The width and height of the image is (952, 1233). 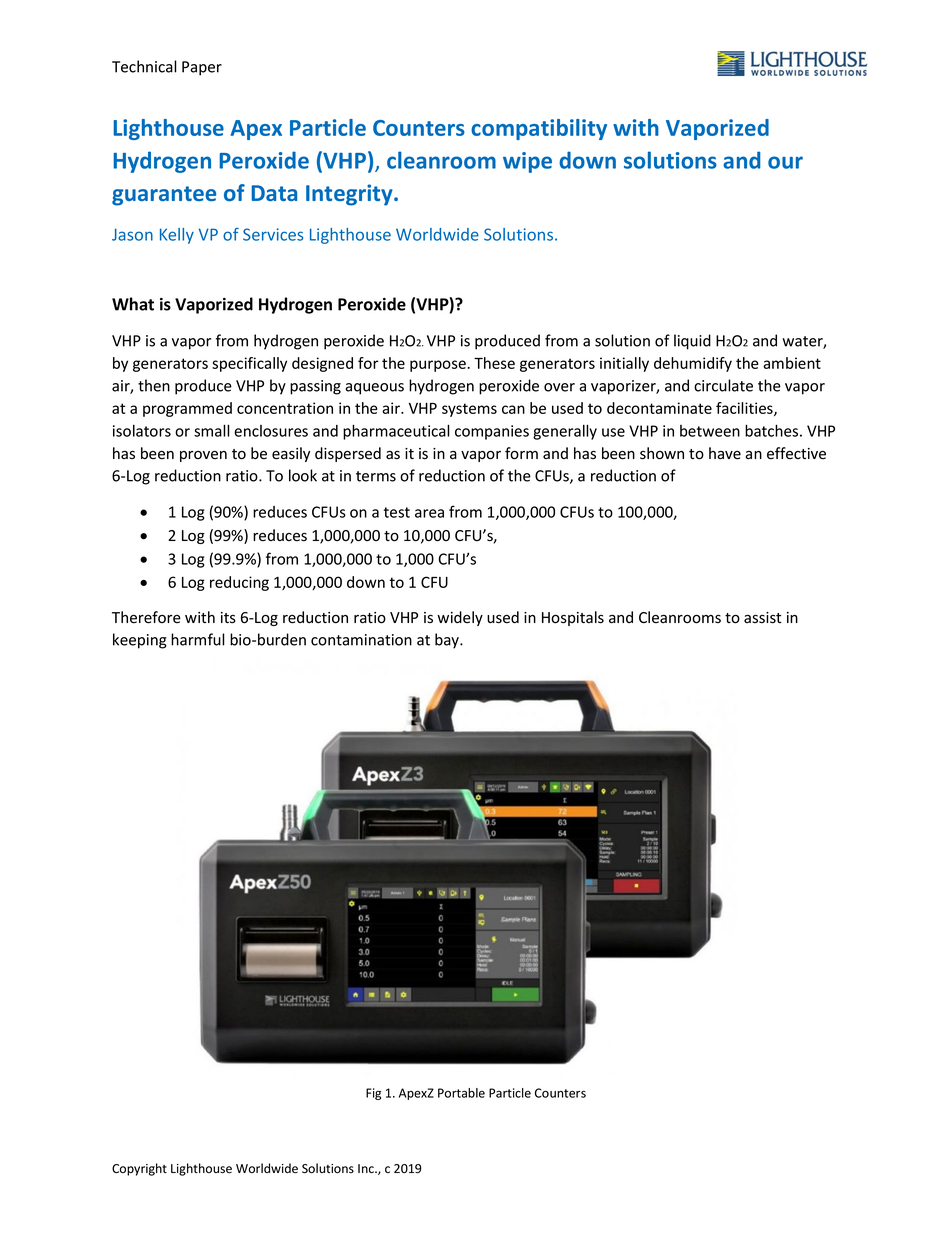 I want to click on our, so click(x=785, y=162).
